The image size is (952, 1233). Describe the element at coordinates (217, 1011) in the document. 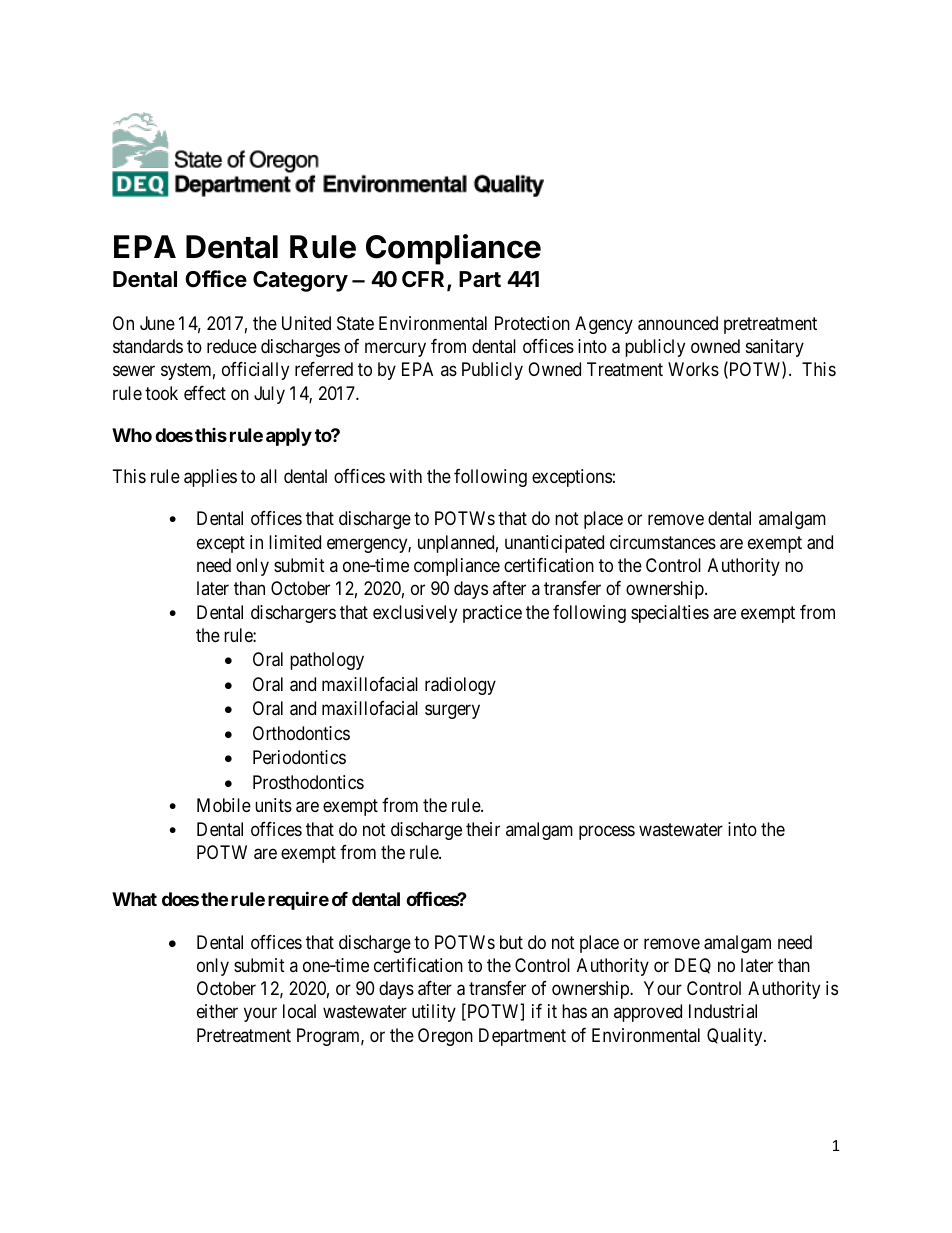

I see `either` at that location.
